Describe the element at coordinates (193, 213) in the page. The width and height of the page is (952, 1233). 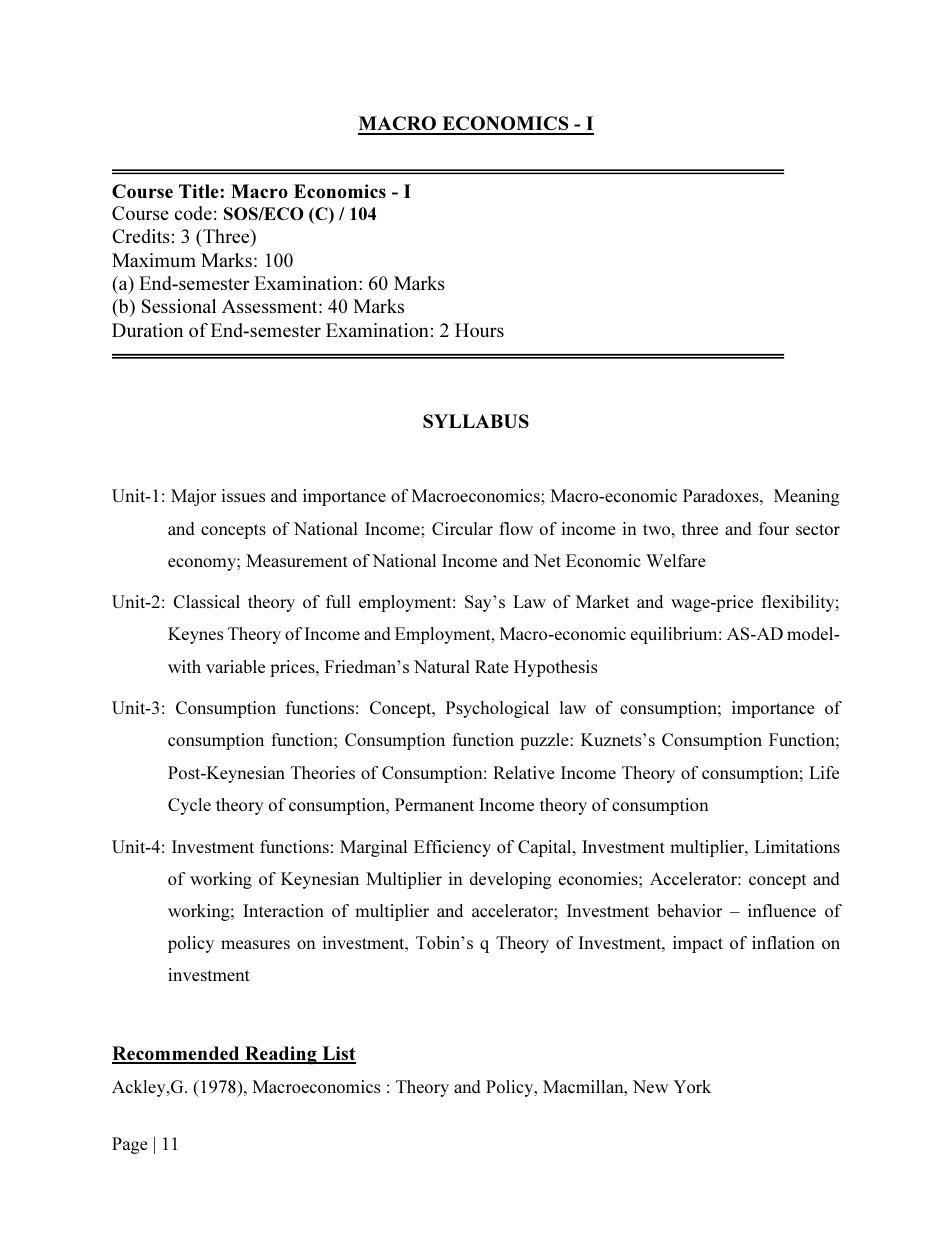
I see `code` at that location.
